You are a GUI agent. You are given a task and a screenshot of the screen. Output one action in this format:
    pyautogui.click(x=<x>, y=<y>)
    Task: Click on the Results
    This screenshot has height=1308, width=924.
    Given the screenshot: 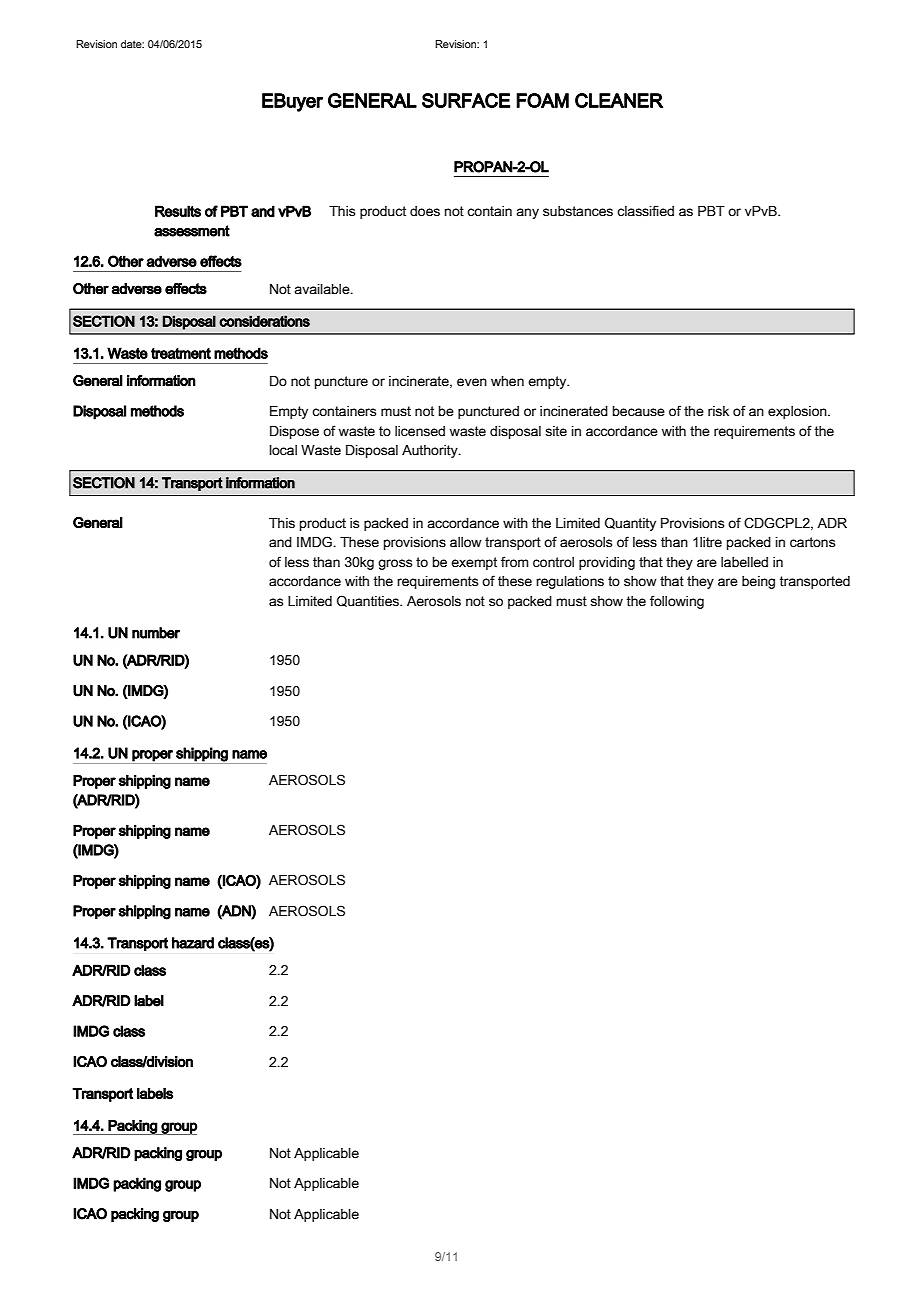 What is the action you would take?
    pyautogui.click(x=178, y=211)
